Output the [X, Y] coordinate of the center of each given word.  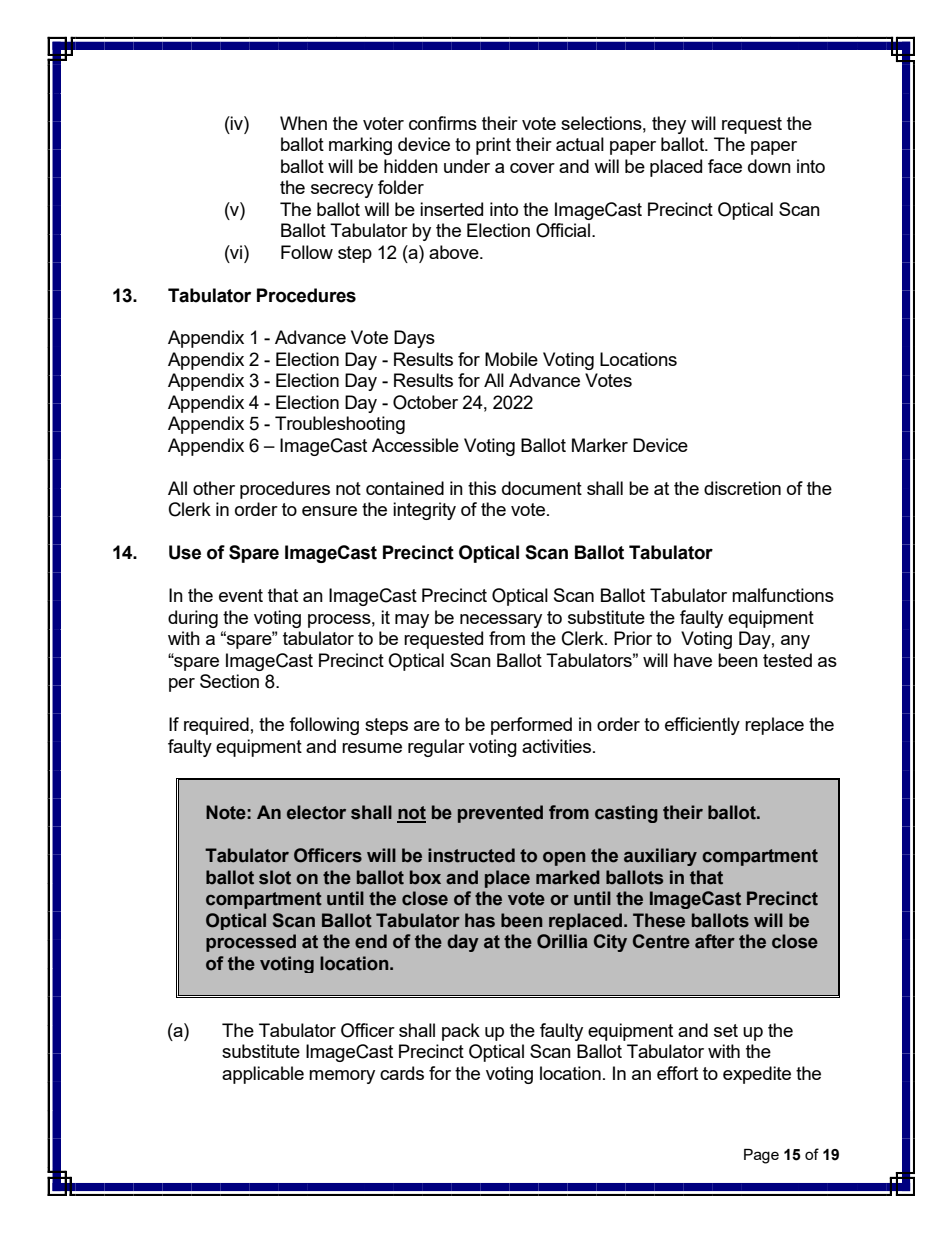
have [693, 660]
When [303, 123]
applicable [263, 1075]
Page [761, 1156]
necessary [501, 621]
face [725, 166]
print [493, 146]
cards [402, 1073]
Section [229, 681]
